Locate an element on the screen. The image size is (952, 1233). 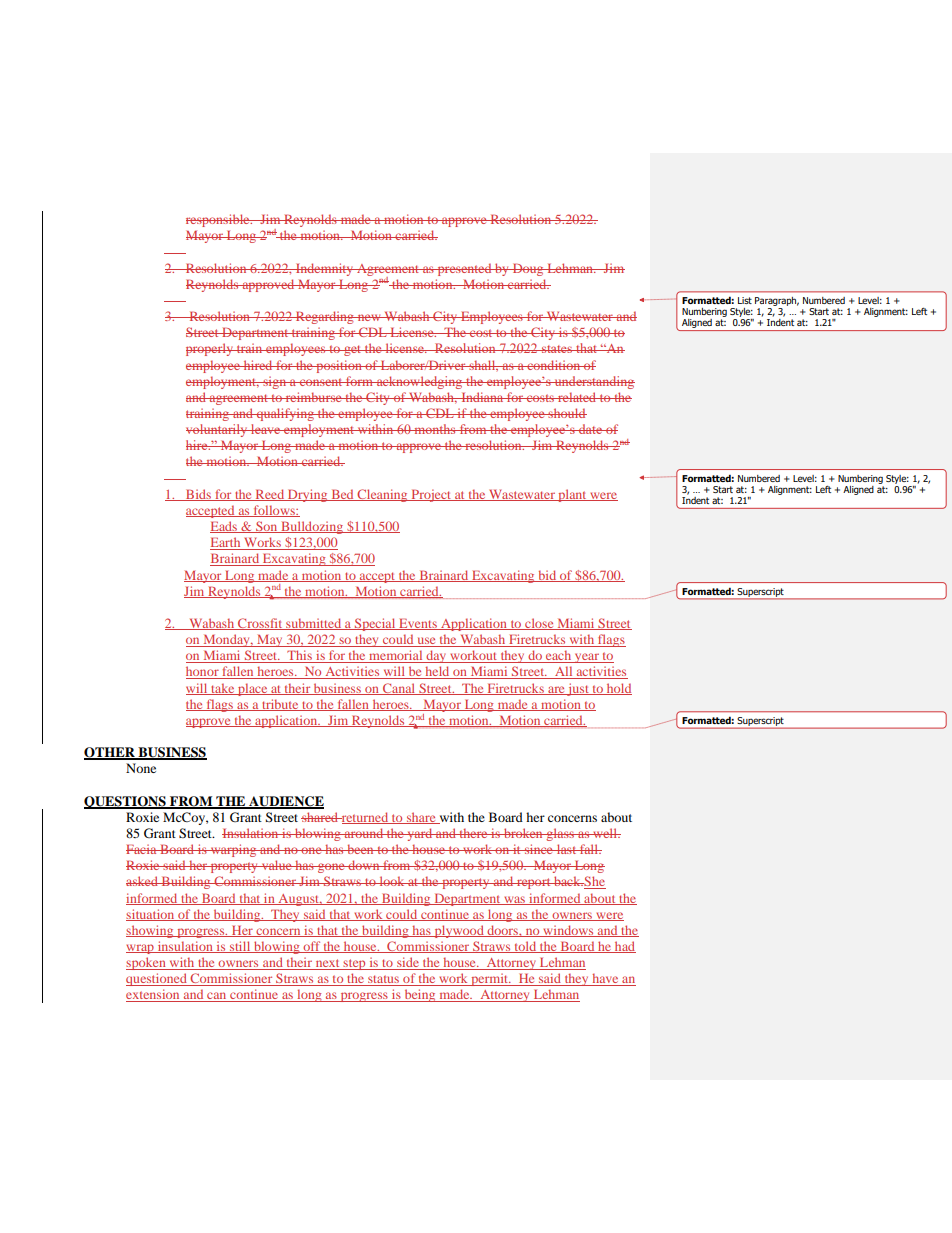
Crossfit is located at coordinates (260, 624).
